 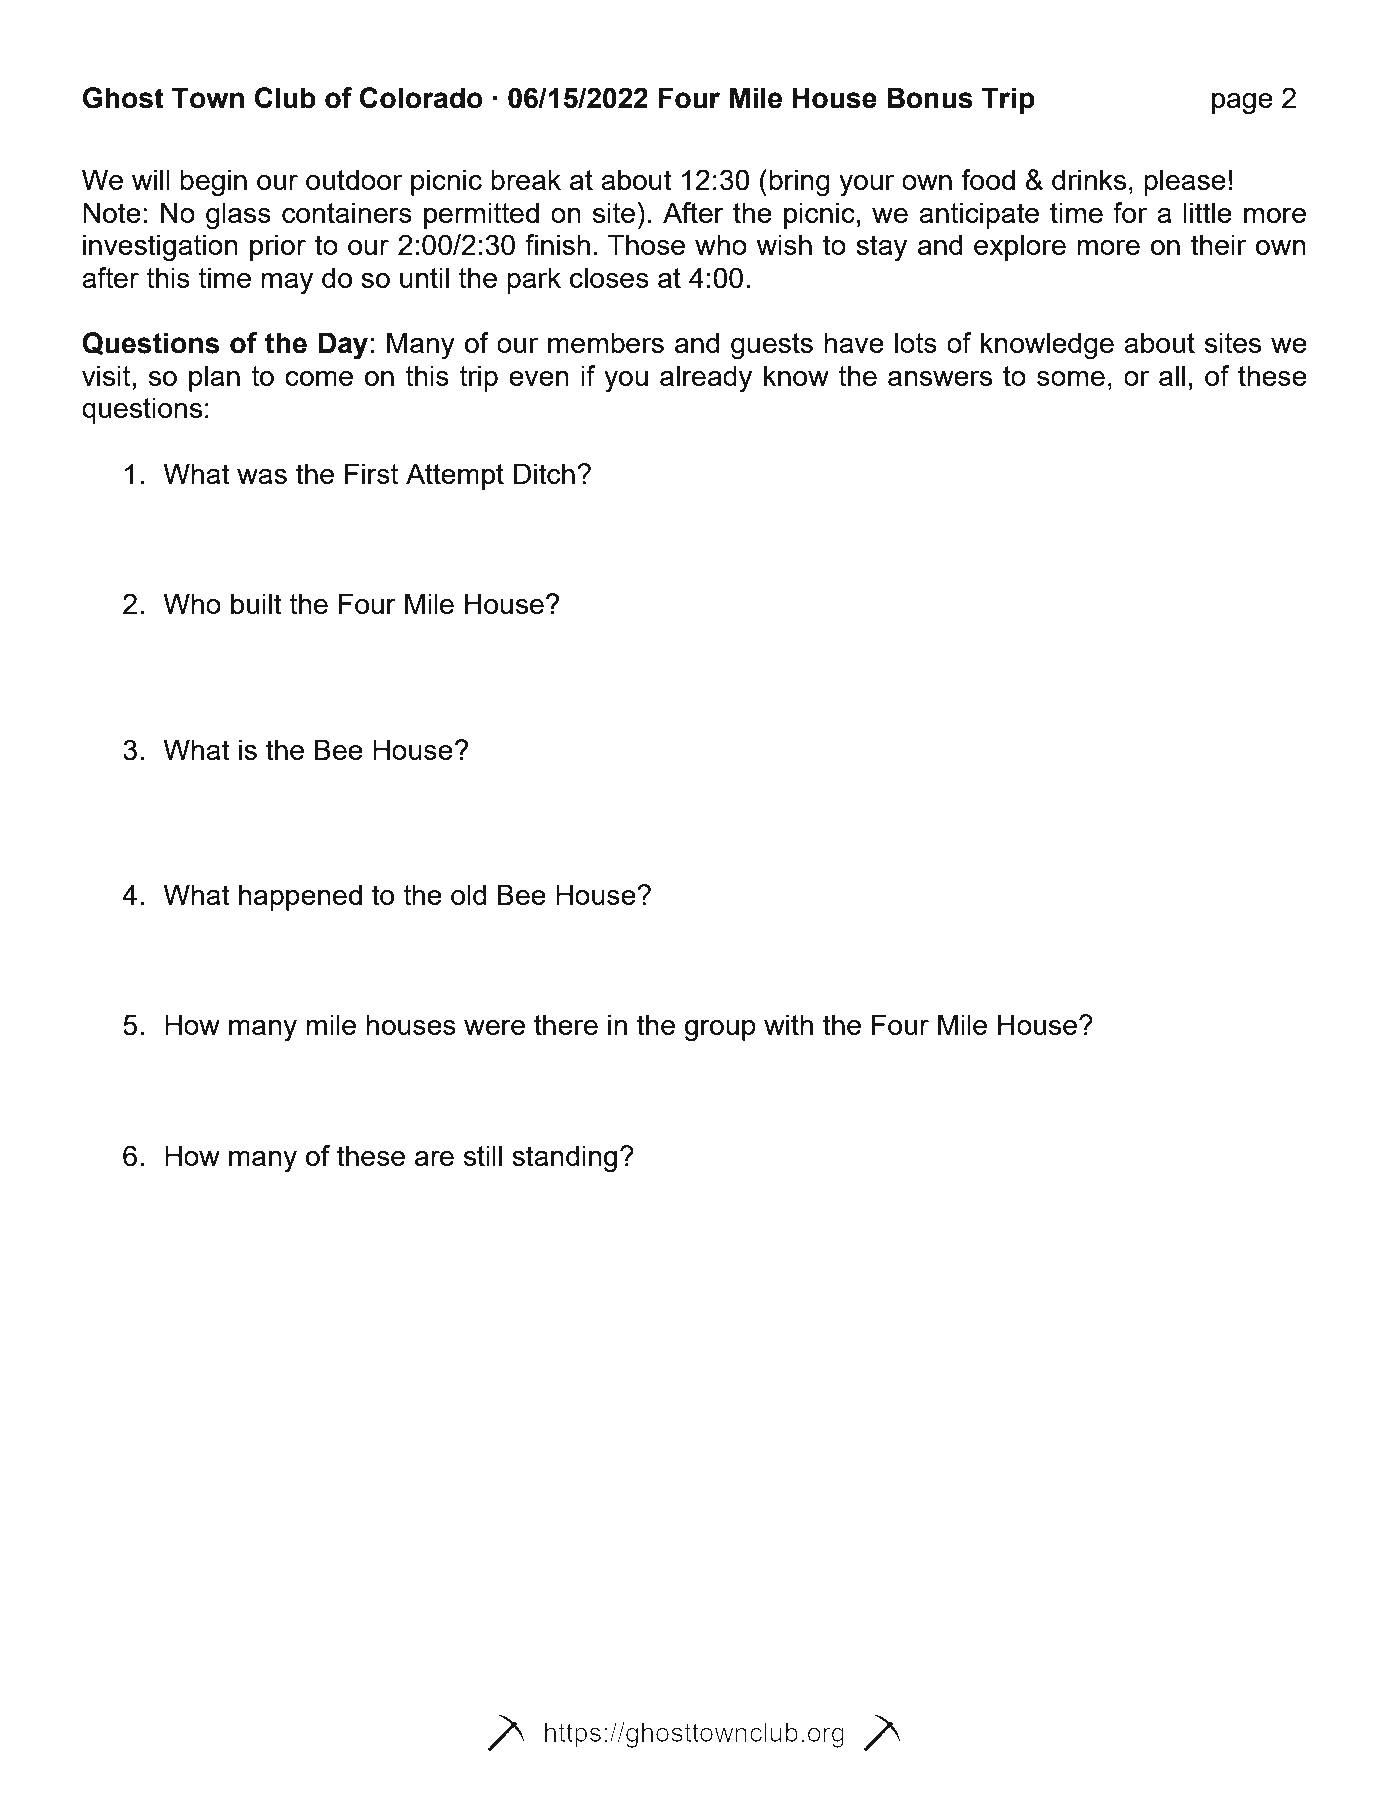 What do you see at coordinates (799, 183) in the page?
I see `bring` at bounding box center [799, 183].
